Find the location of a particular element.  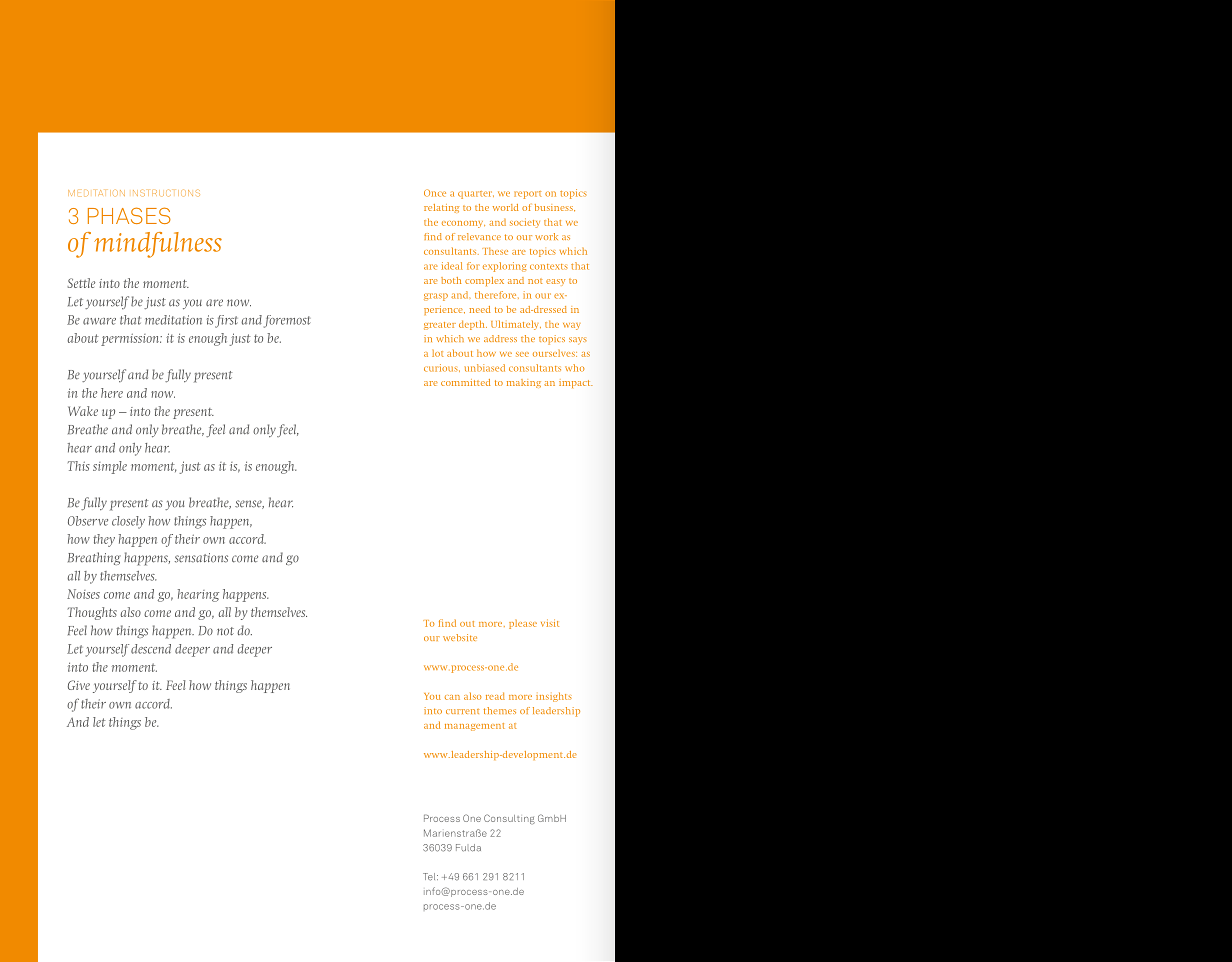

Once is located at coordinates (435, 193).
